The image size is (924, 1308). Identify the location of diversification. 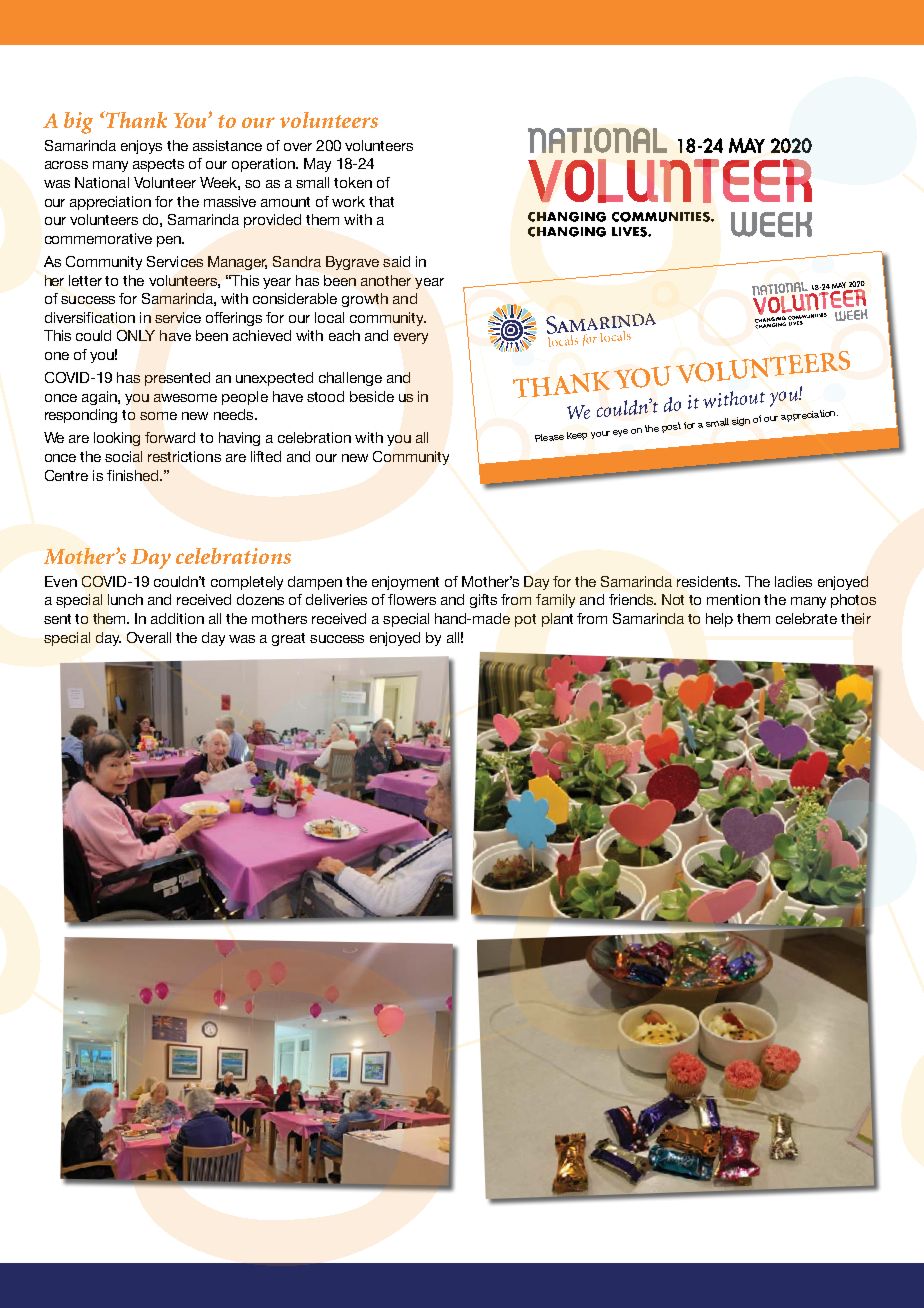
(90, 317).
